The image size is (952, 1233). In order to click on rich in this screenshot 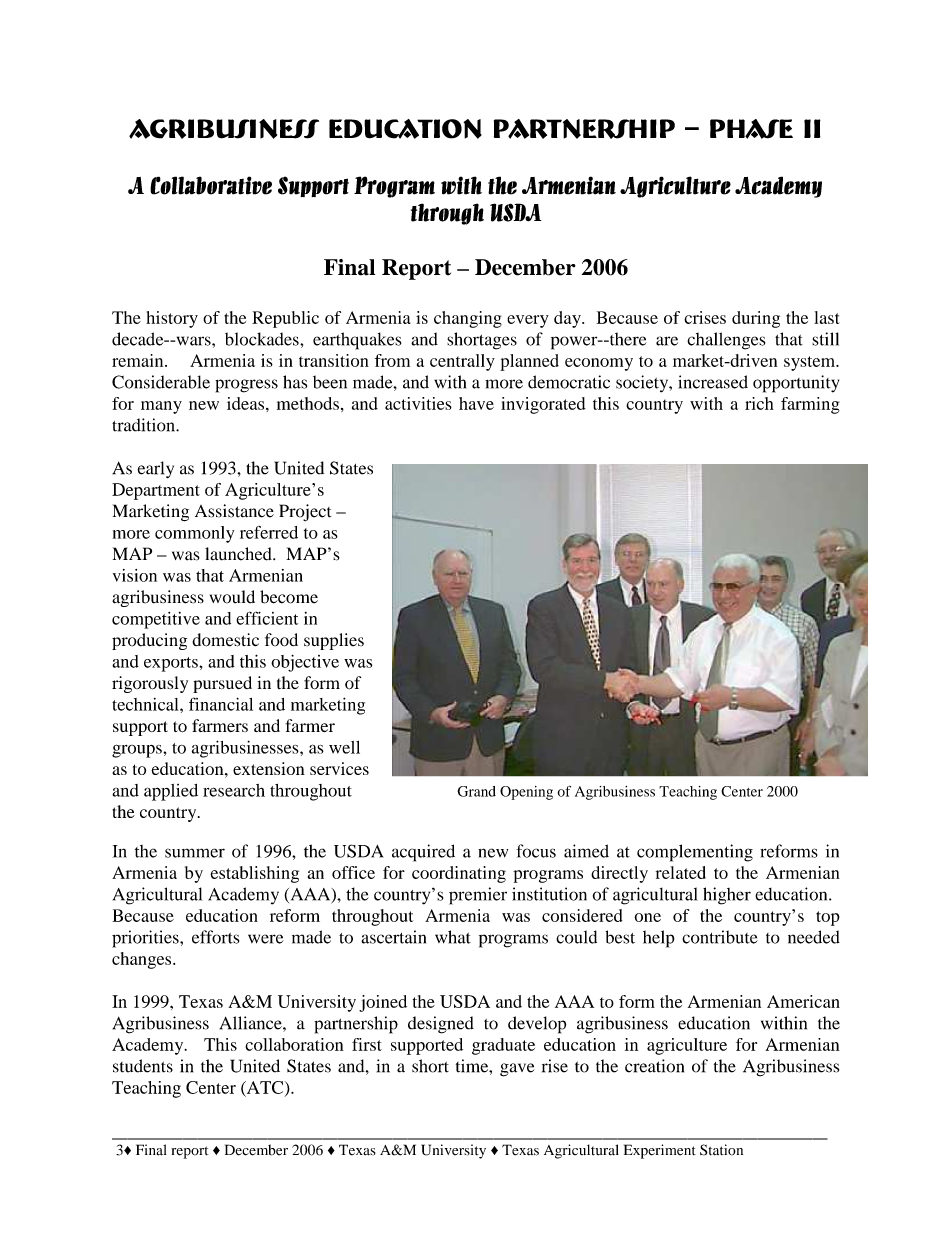, I will do `click(759, 403)`.
